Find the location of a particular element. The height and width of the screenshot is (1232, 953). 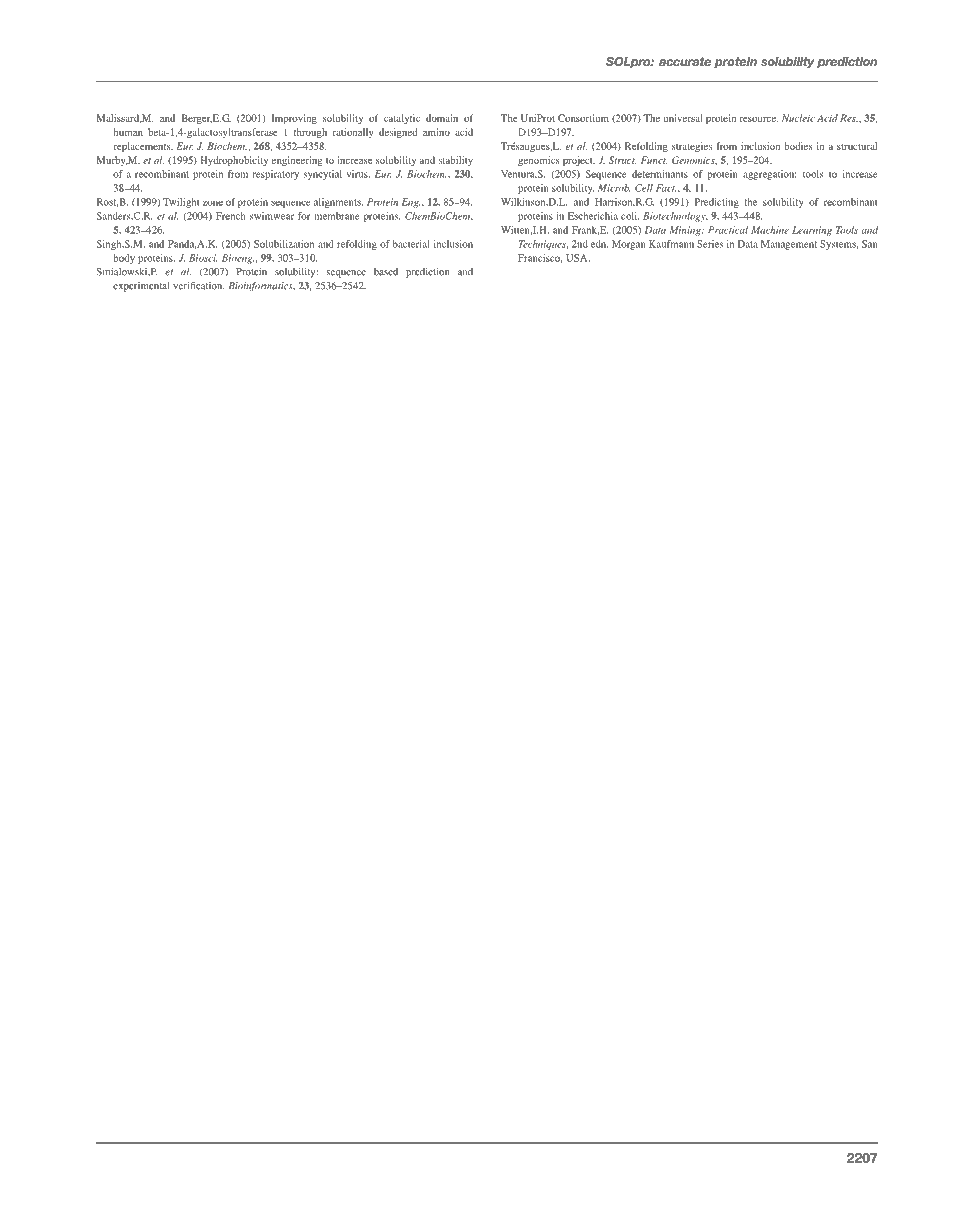

respiratory is located at coordinates (275, 175).
